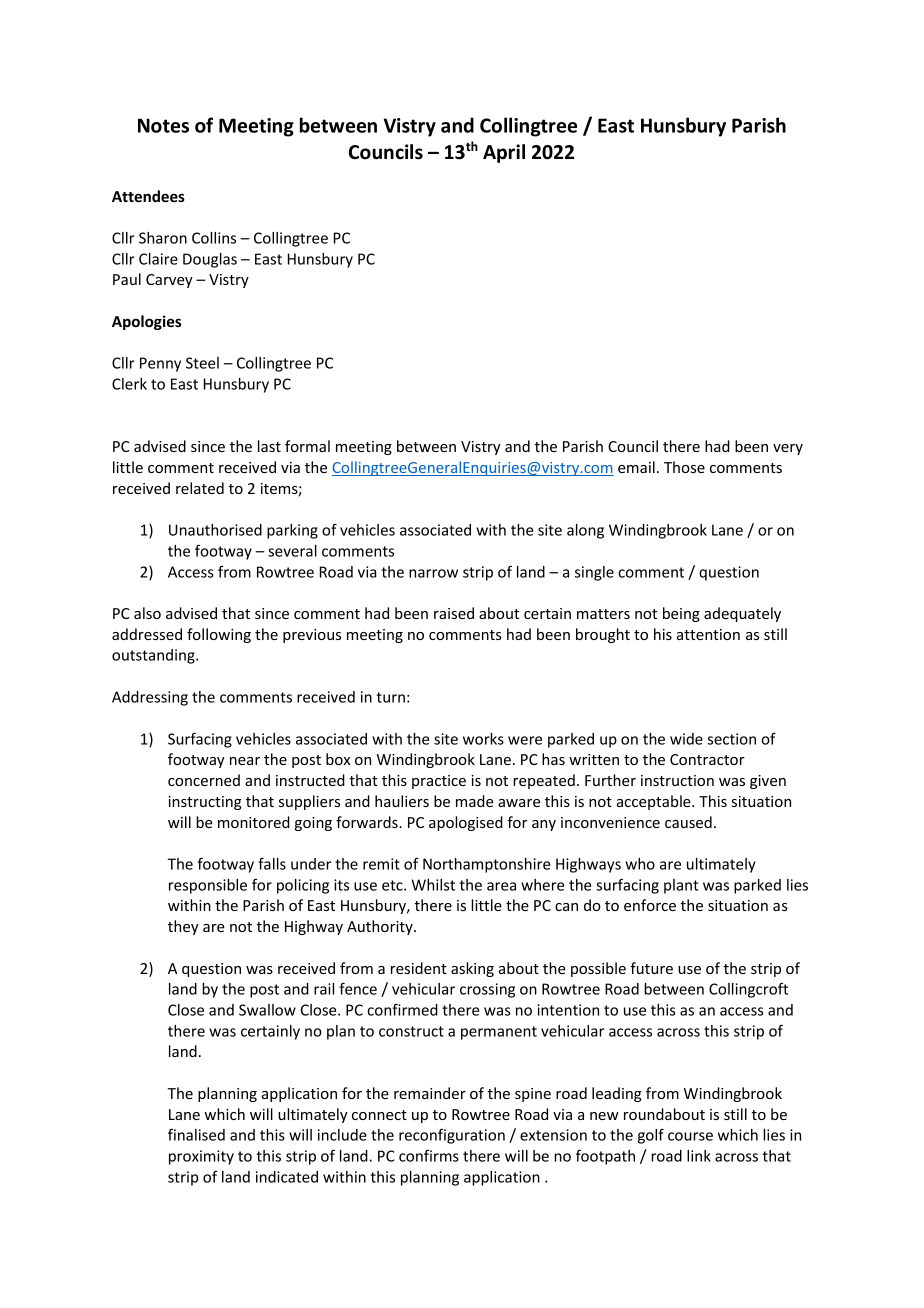  I want to click on proximity, so click(201, 1157).
